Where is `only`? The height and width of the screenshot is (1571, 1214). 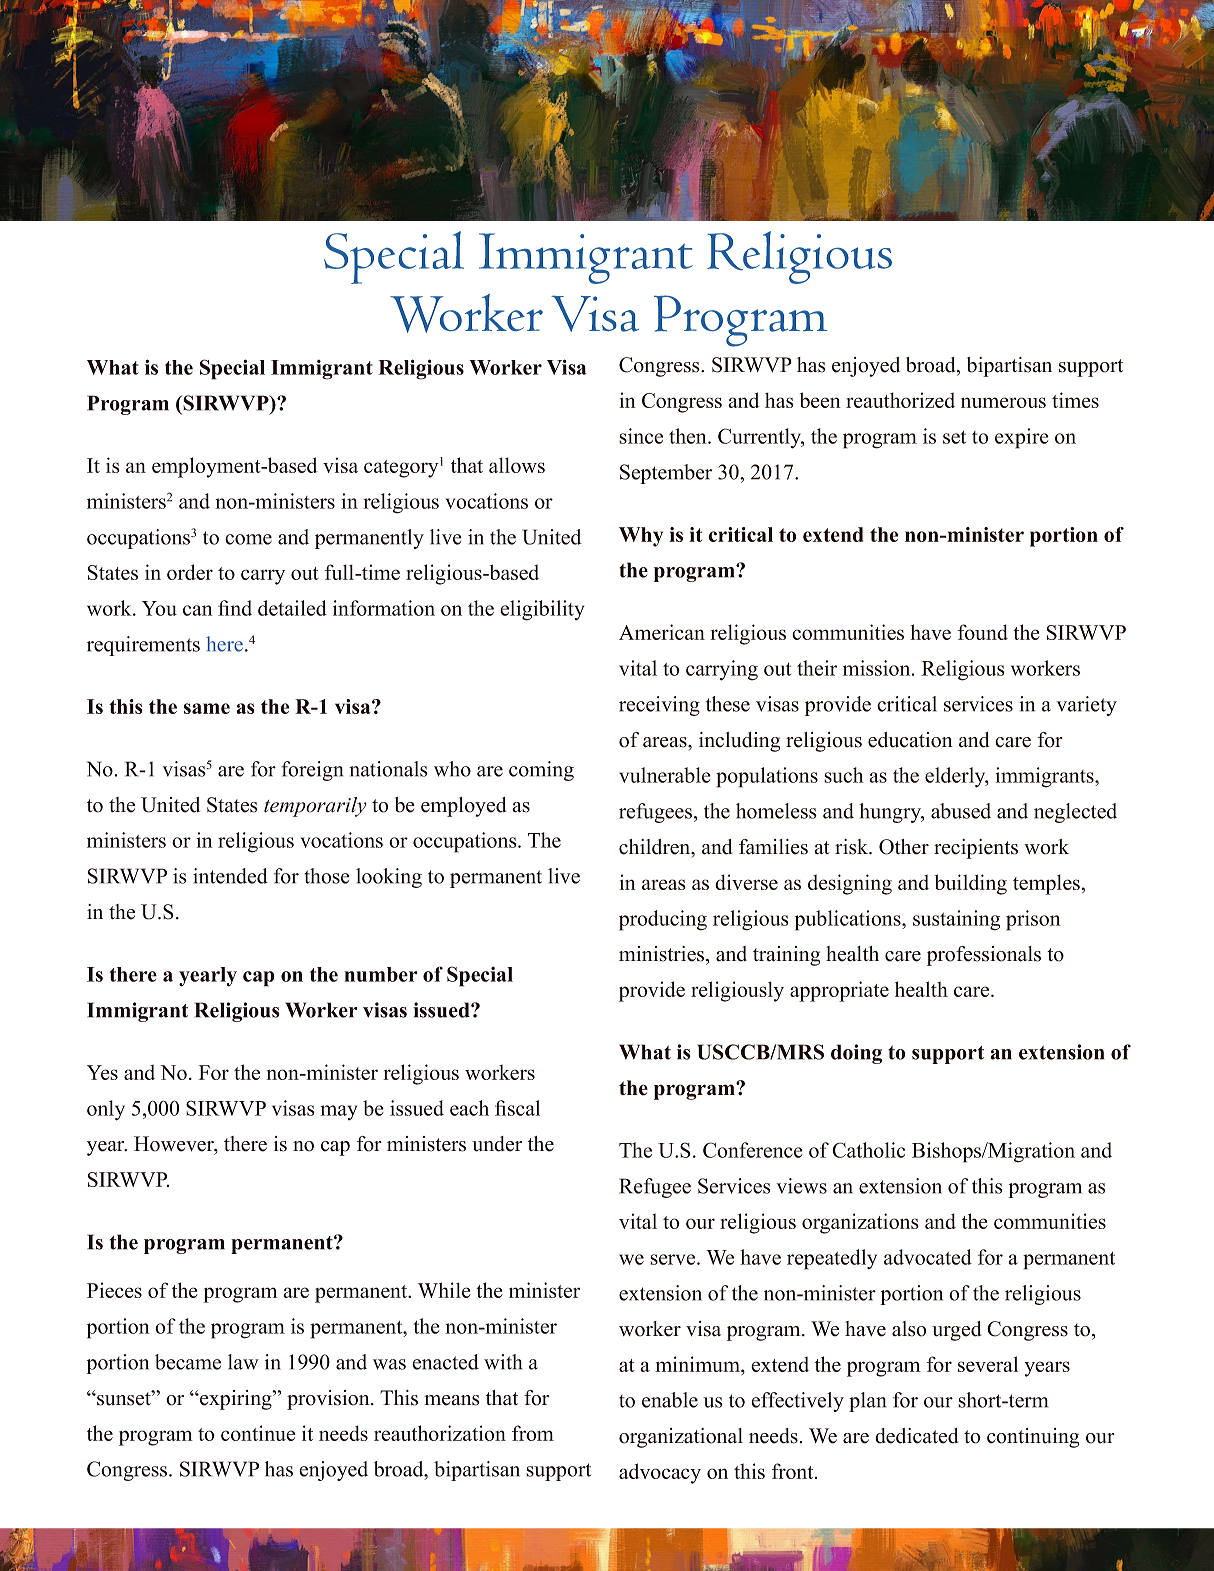
only is located at coordinates (106, 1110).
